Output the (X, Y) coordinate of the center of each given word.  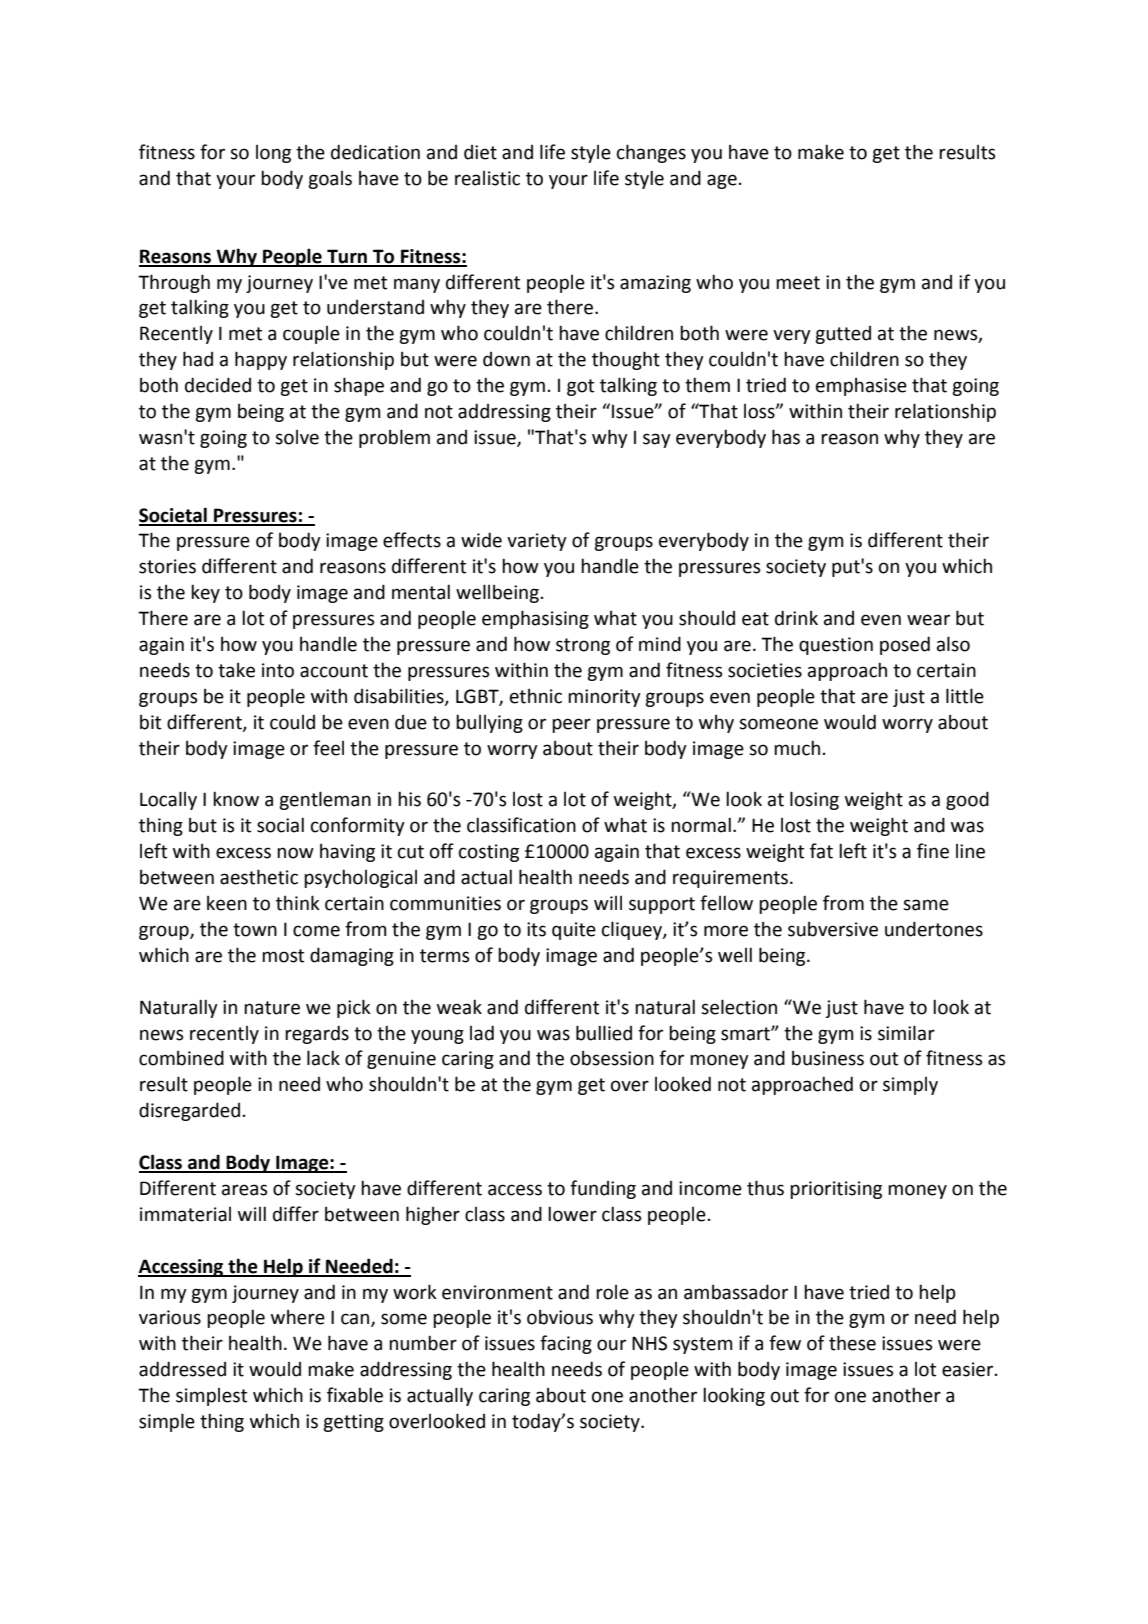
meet (798, 283)
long (273, 154)
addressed (182, 1369)
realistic (487, 178)
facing (566, 1344)
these (852, 1343)
